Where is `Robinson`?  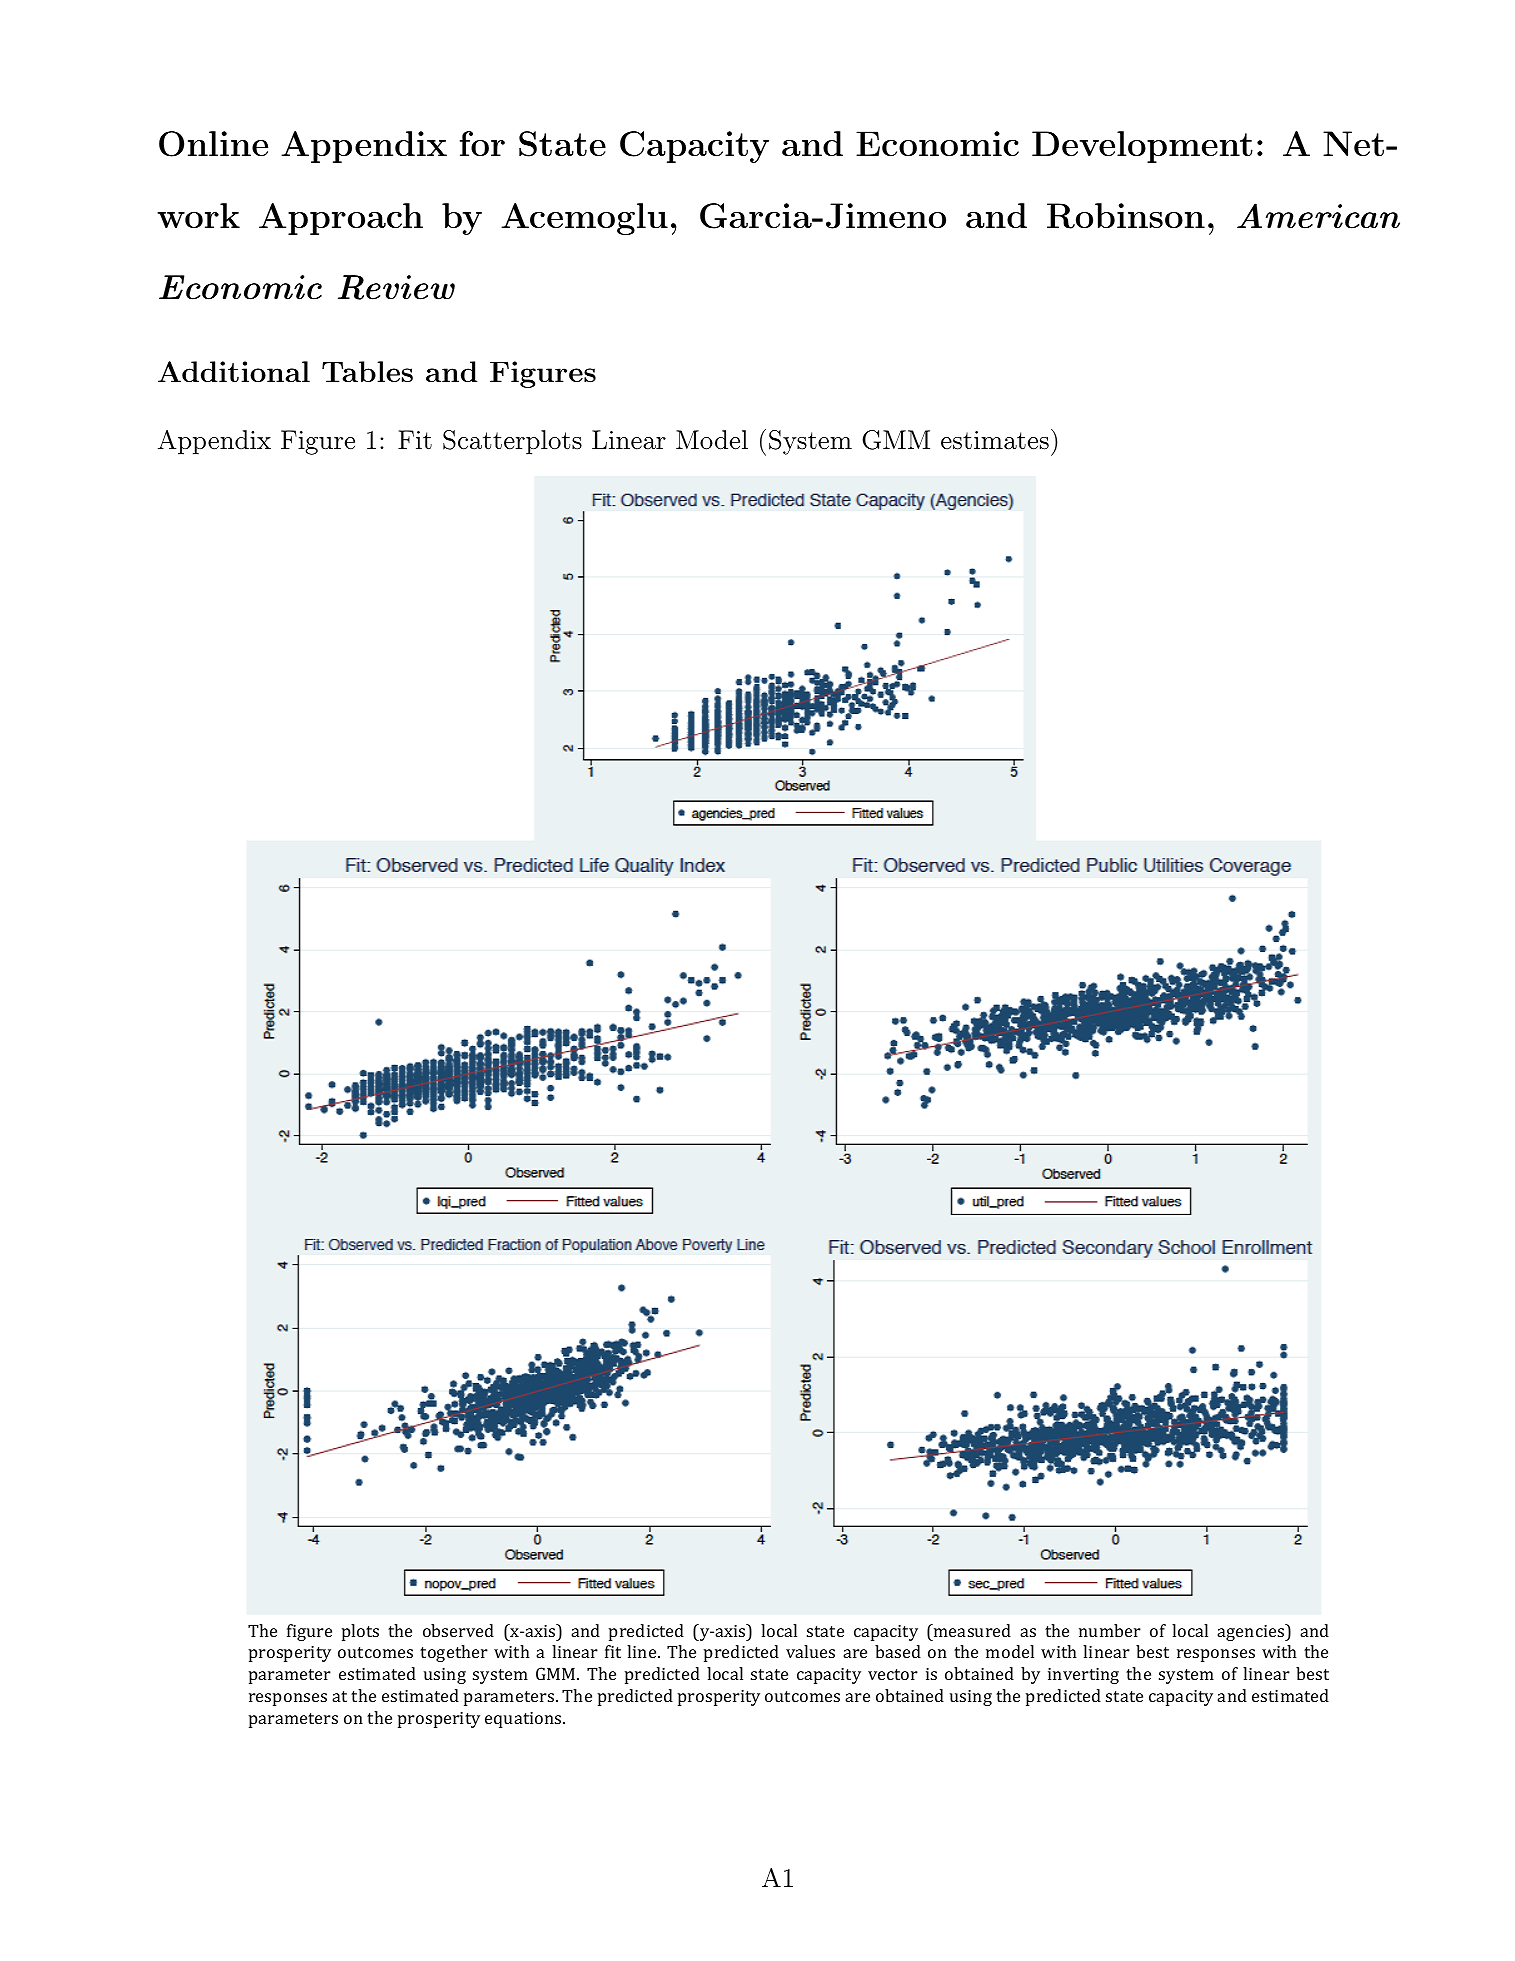
Robinson is located at coordinates (1126, 216).
